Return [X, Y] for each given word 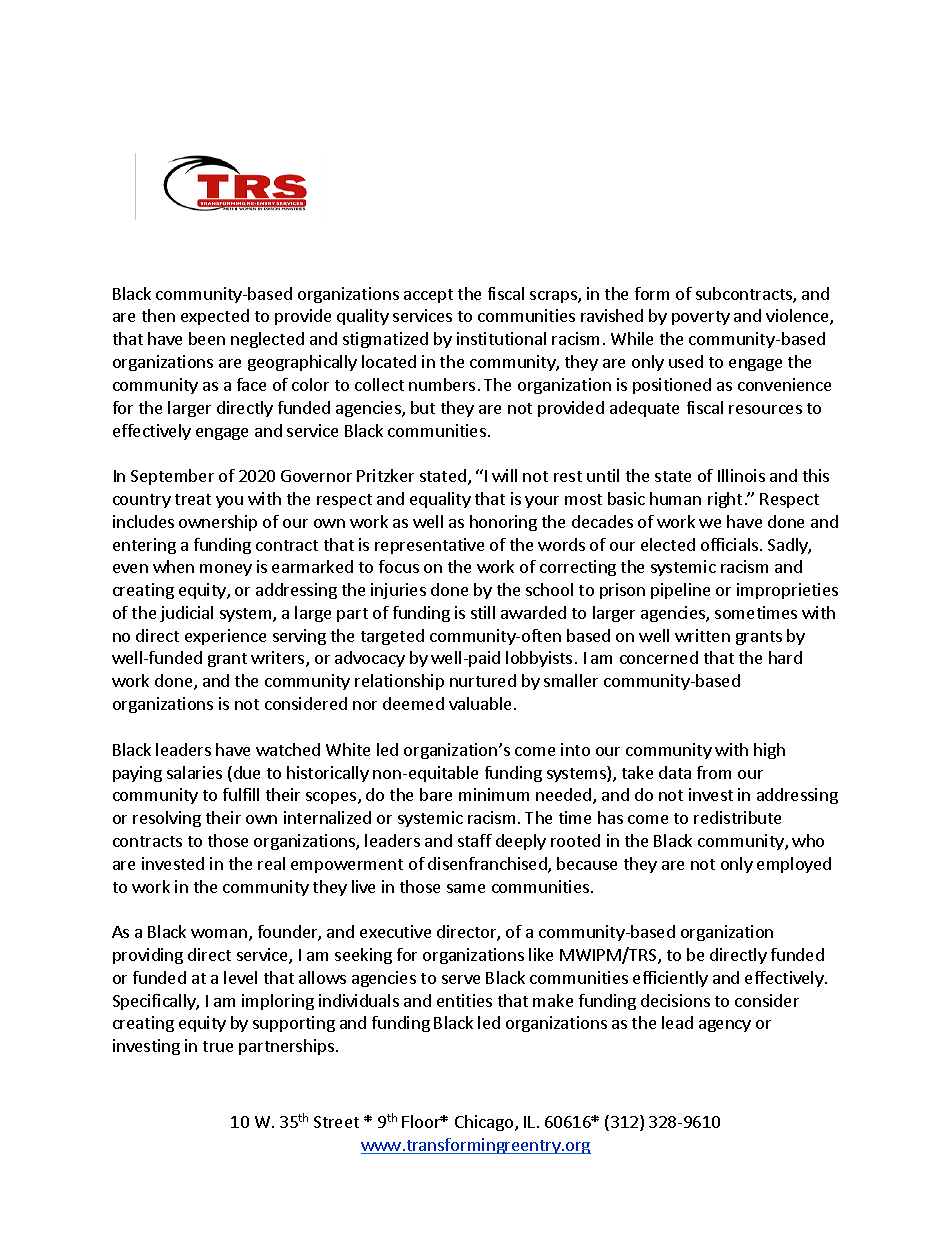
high [769, 751]
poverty [701, 318]
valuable [480, 703]
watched [288, 749]
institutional [501, 338]
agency [725, 1026]
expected [215, 317]
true [218, 1046]
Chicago [485, 1123]
